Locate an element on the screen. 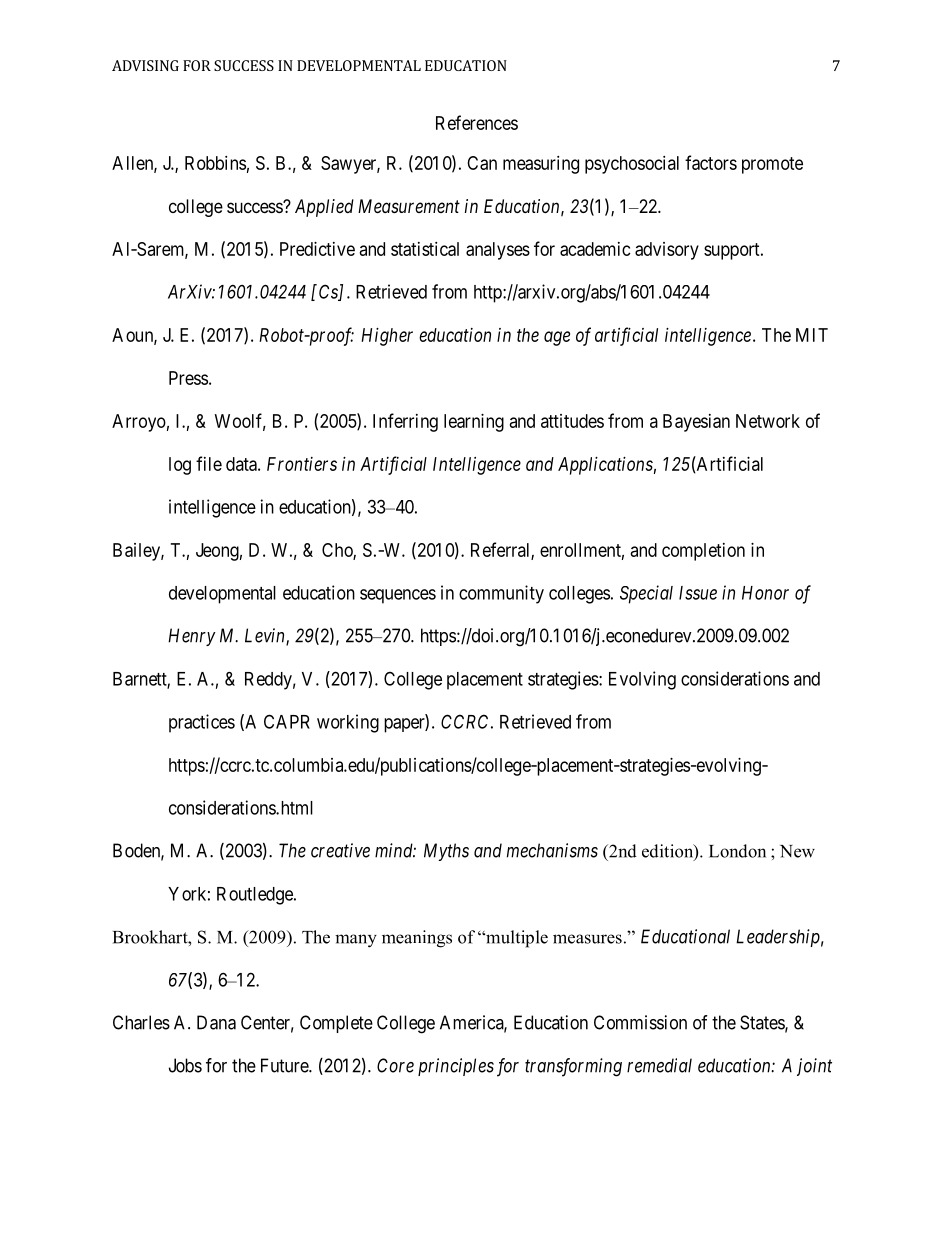  community is located at coordinates (501, 594).
